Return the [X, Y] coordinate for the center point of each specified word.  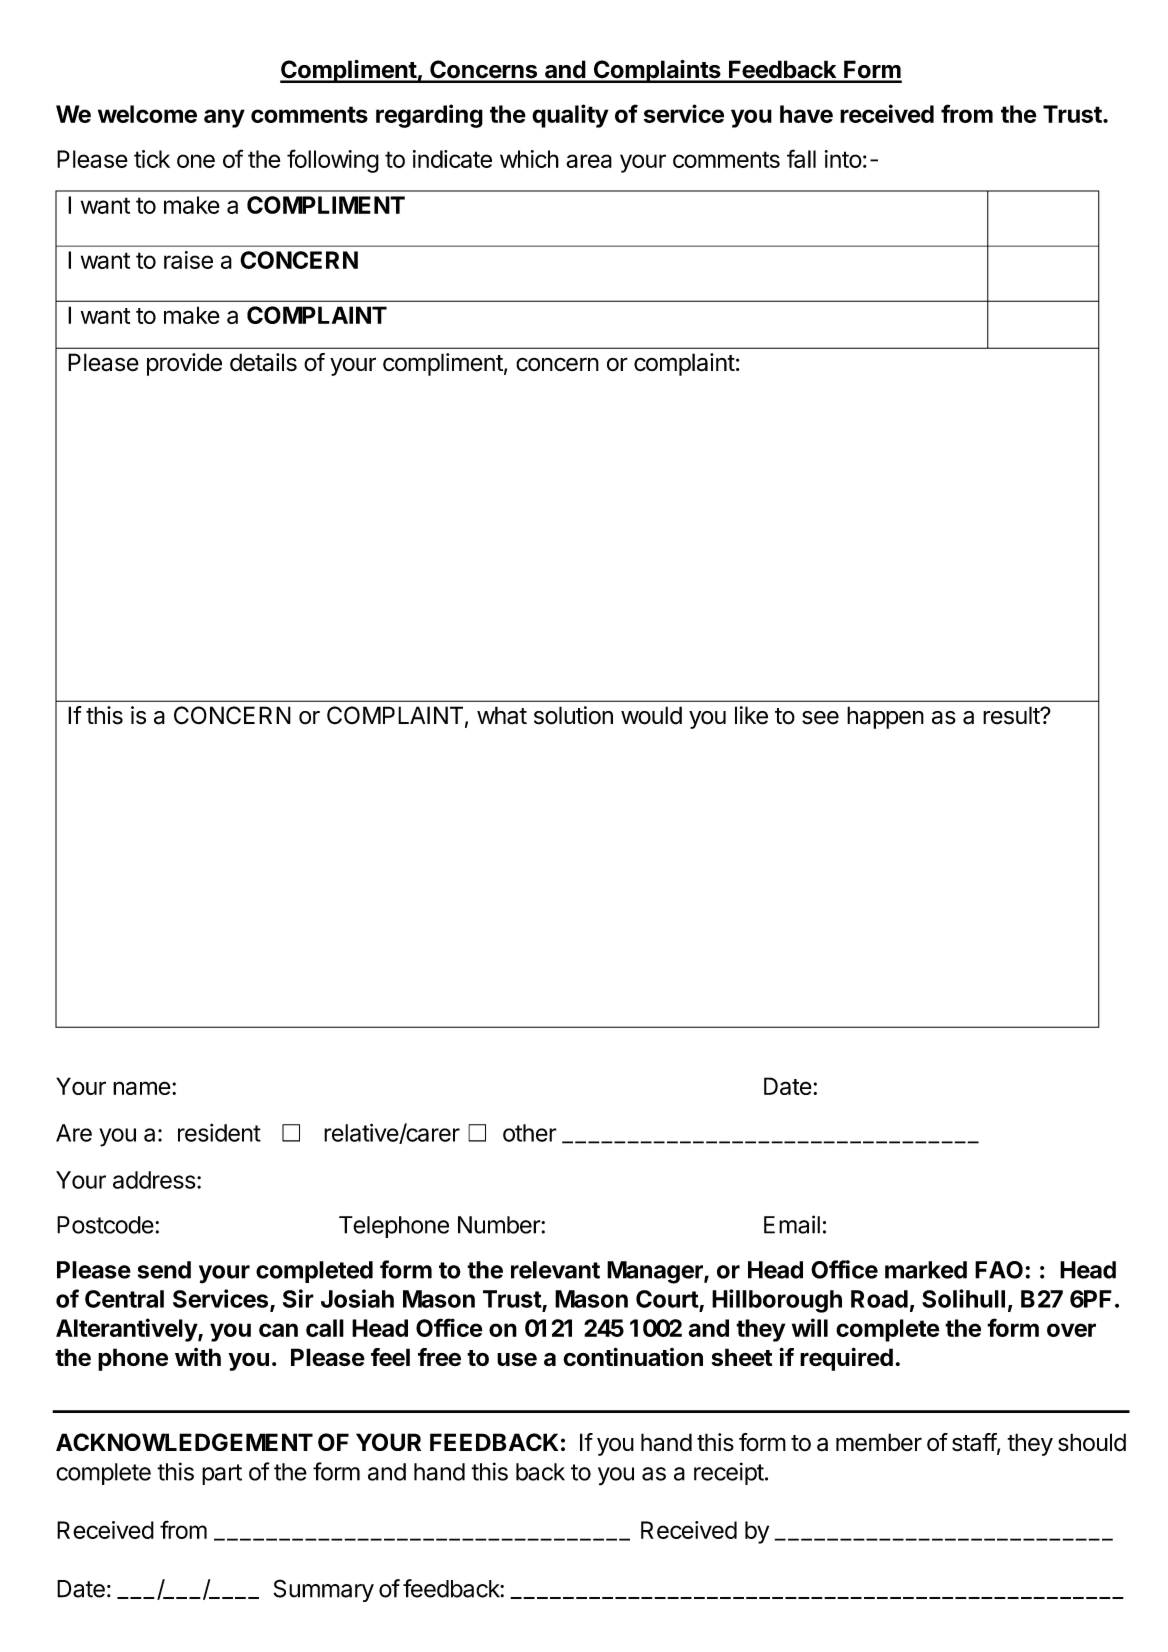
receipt [729, 1473]
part [222, 1474]
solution [573, 715]
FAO [999, 1270]
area [589, 161]
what [502, 715]
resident [219, 1132]
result [1012, 715]
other [530, 1133]
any [224, 118]
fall [801, 158]
